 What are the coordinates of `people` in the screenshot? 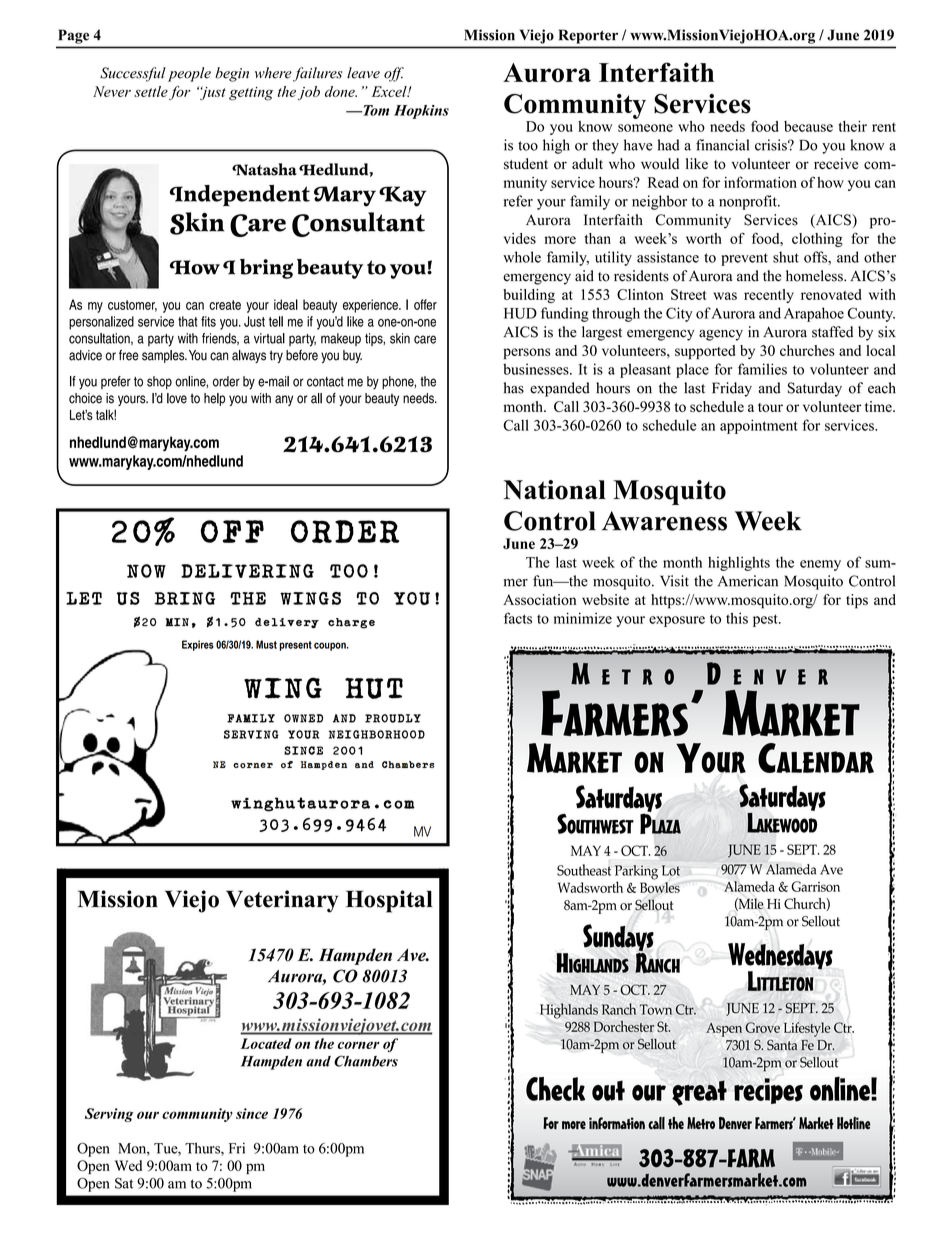 It's located at (189, 74).
